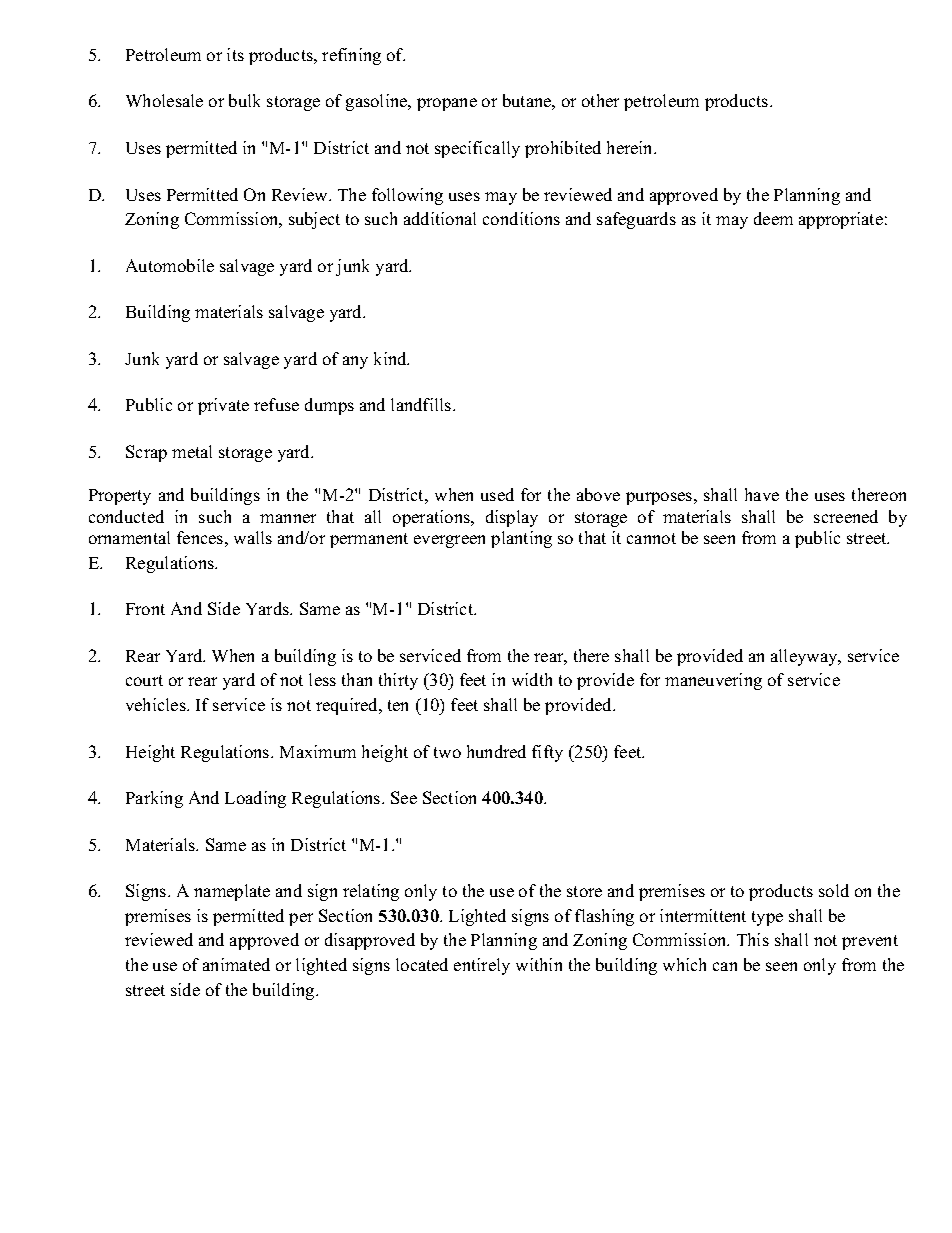  I want to click on have, so click(762, 494).
